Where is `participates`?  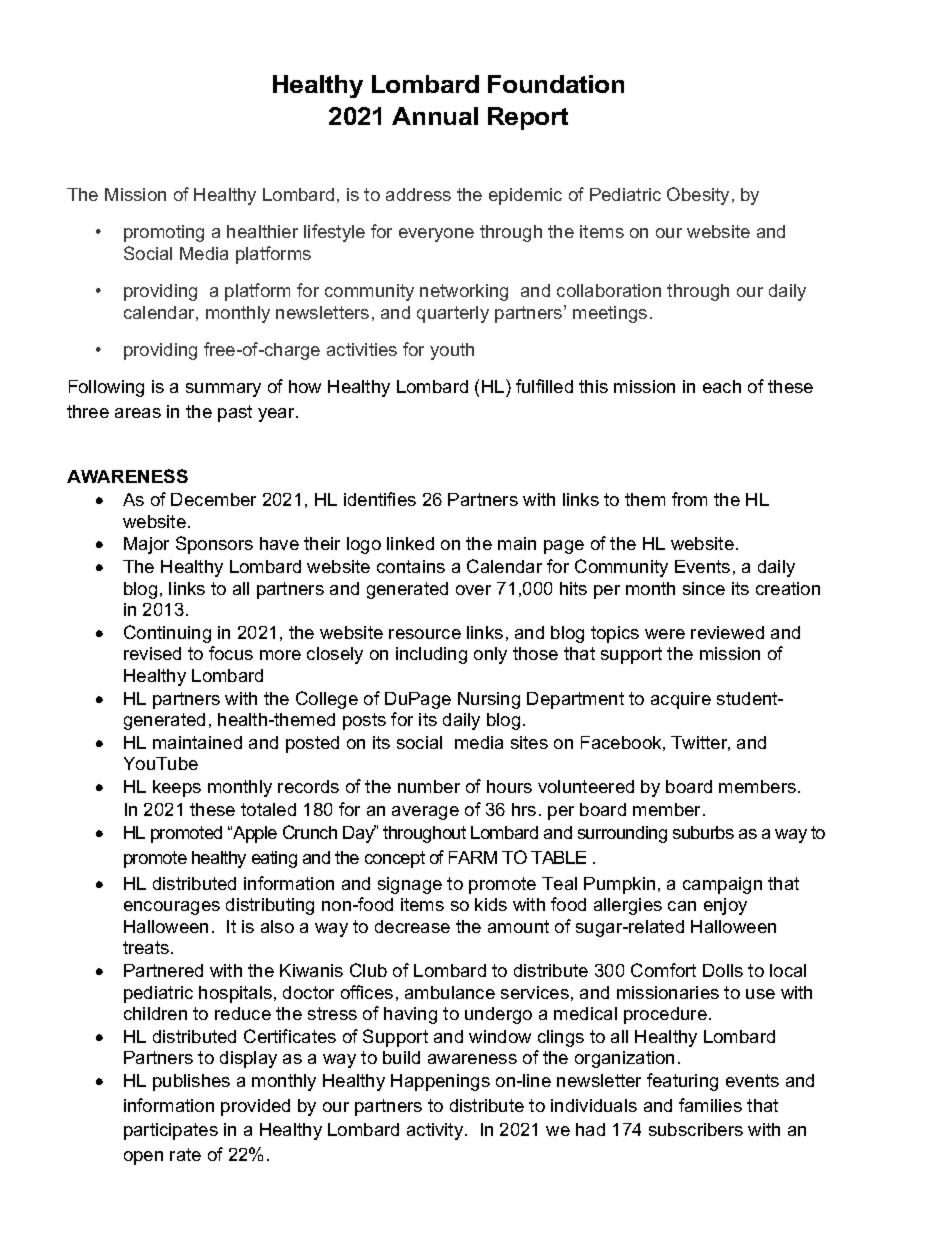
participates is located at coordinates (171, 1131).
